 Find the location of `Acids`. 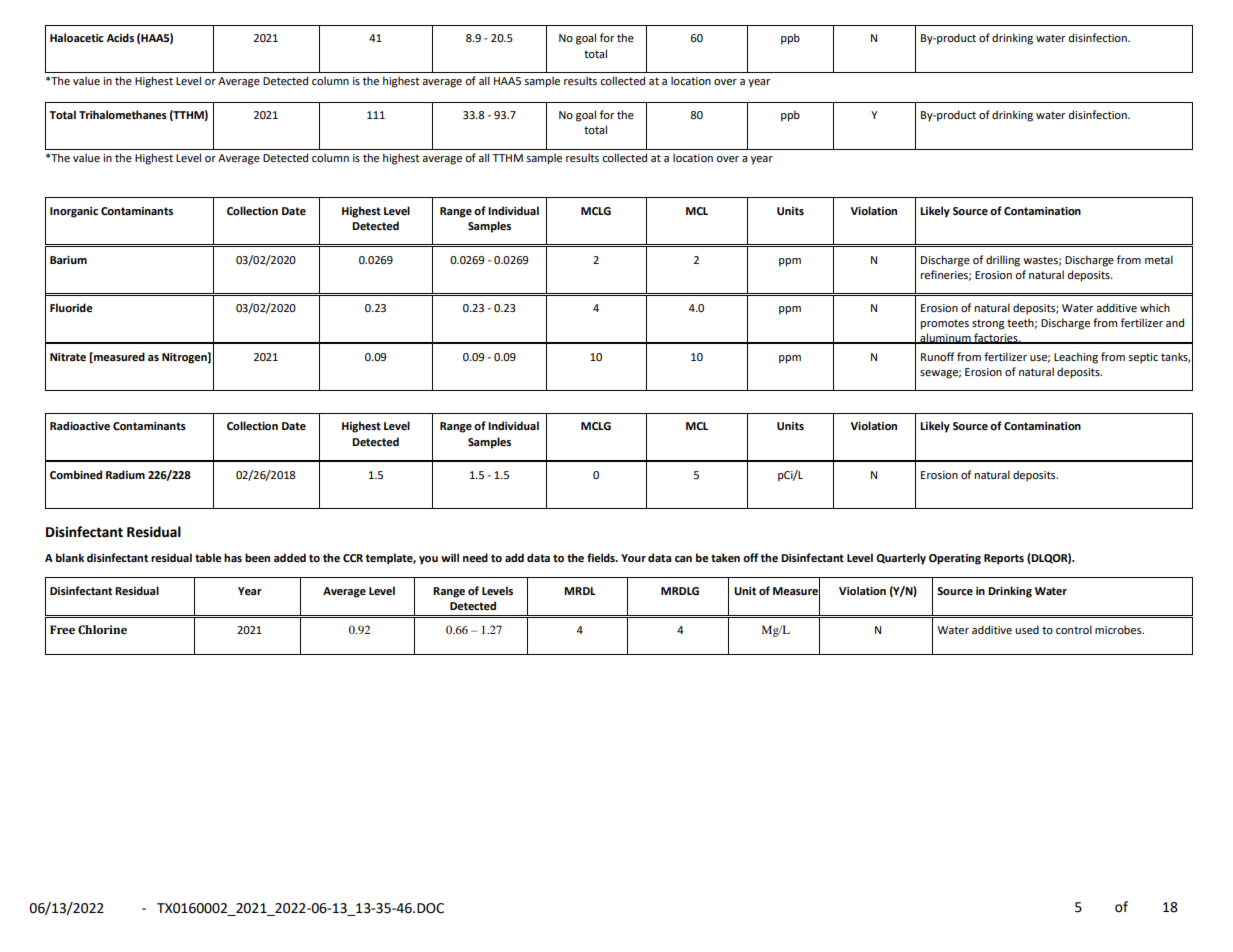

Acids is located at coordinates (120, 37).
